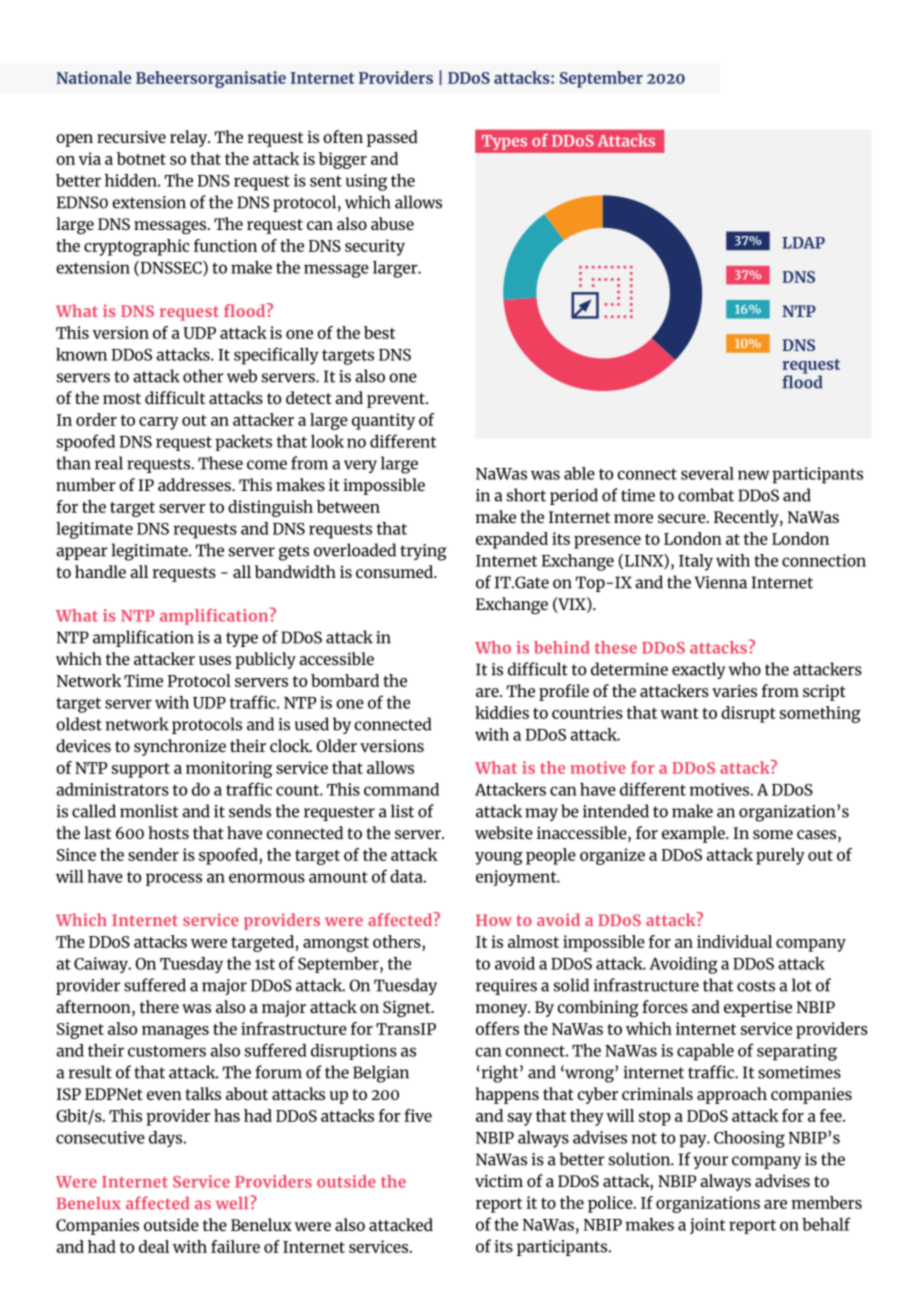 This screenshot has height=1308, width=924. What do you see at coordinates (753, 475) in the screenshot?
I see `new` at bounding box center [753, 475].
